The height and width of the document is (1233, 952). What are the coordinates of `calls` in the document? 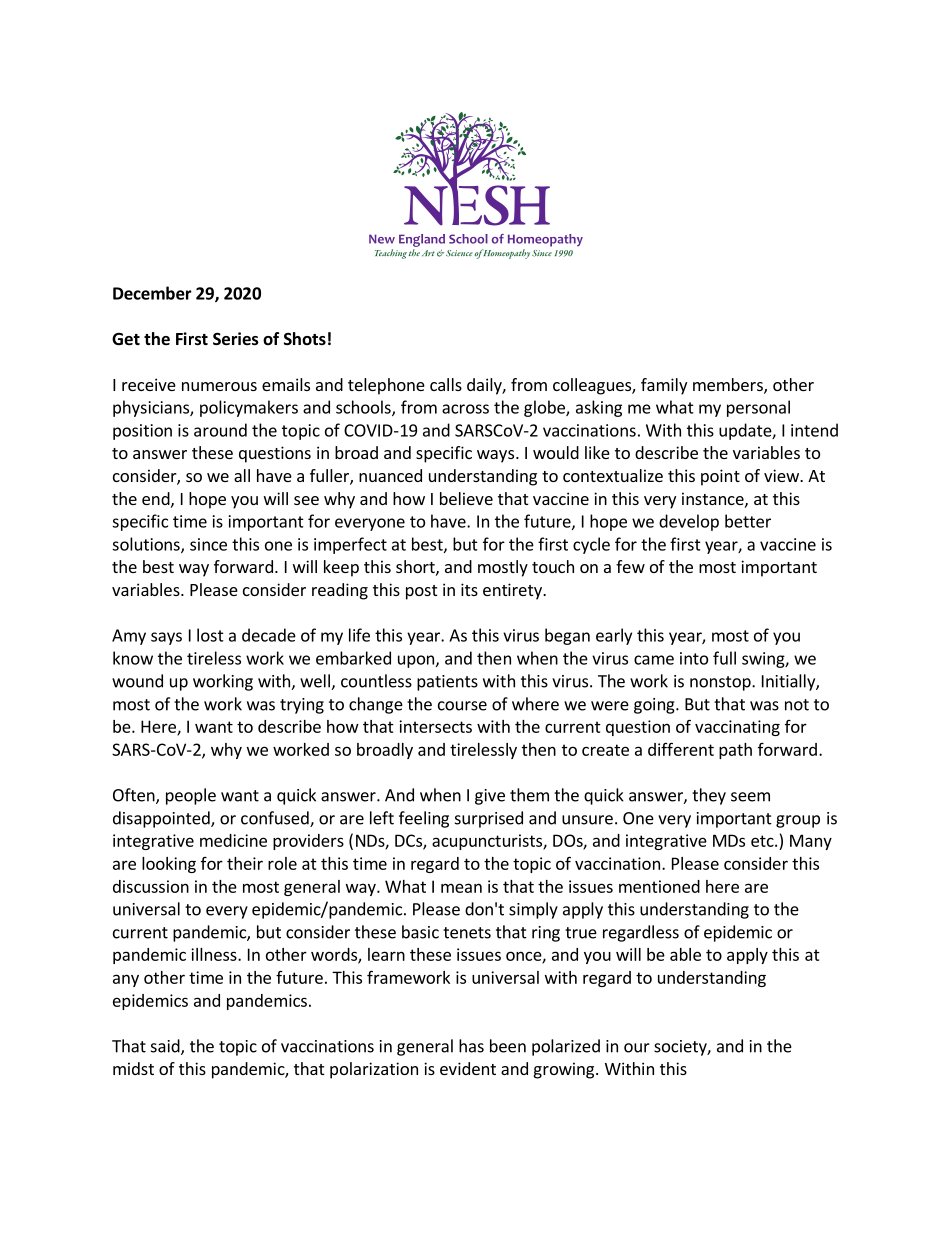 It's located at (446, 384).
